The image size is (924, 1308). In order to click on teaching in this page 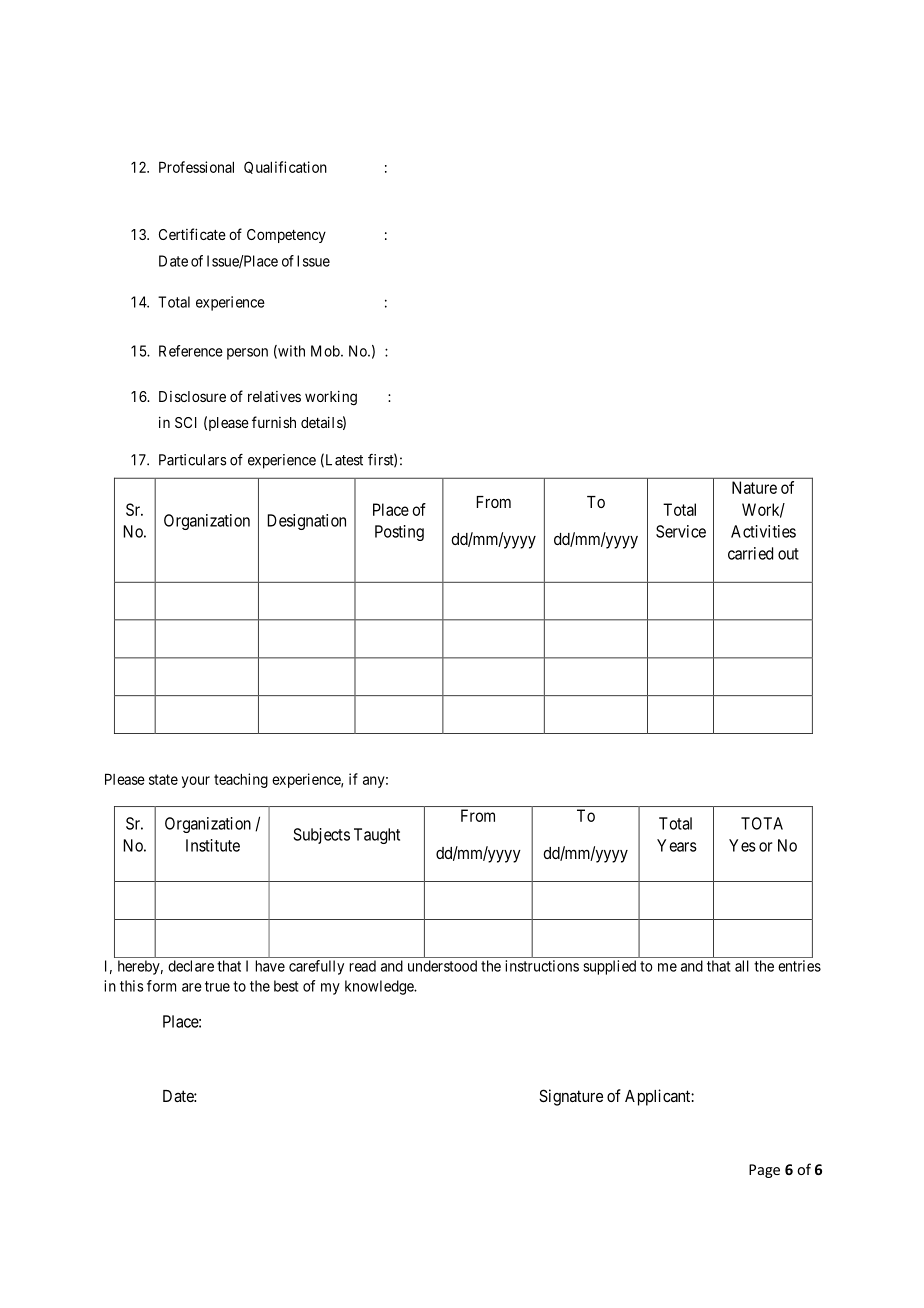, I will do `click(241, 780)`.
